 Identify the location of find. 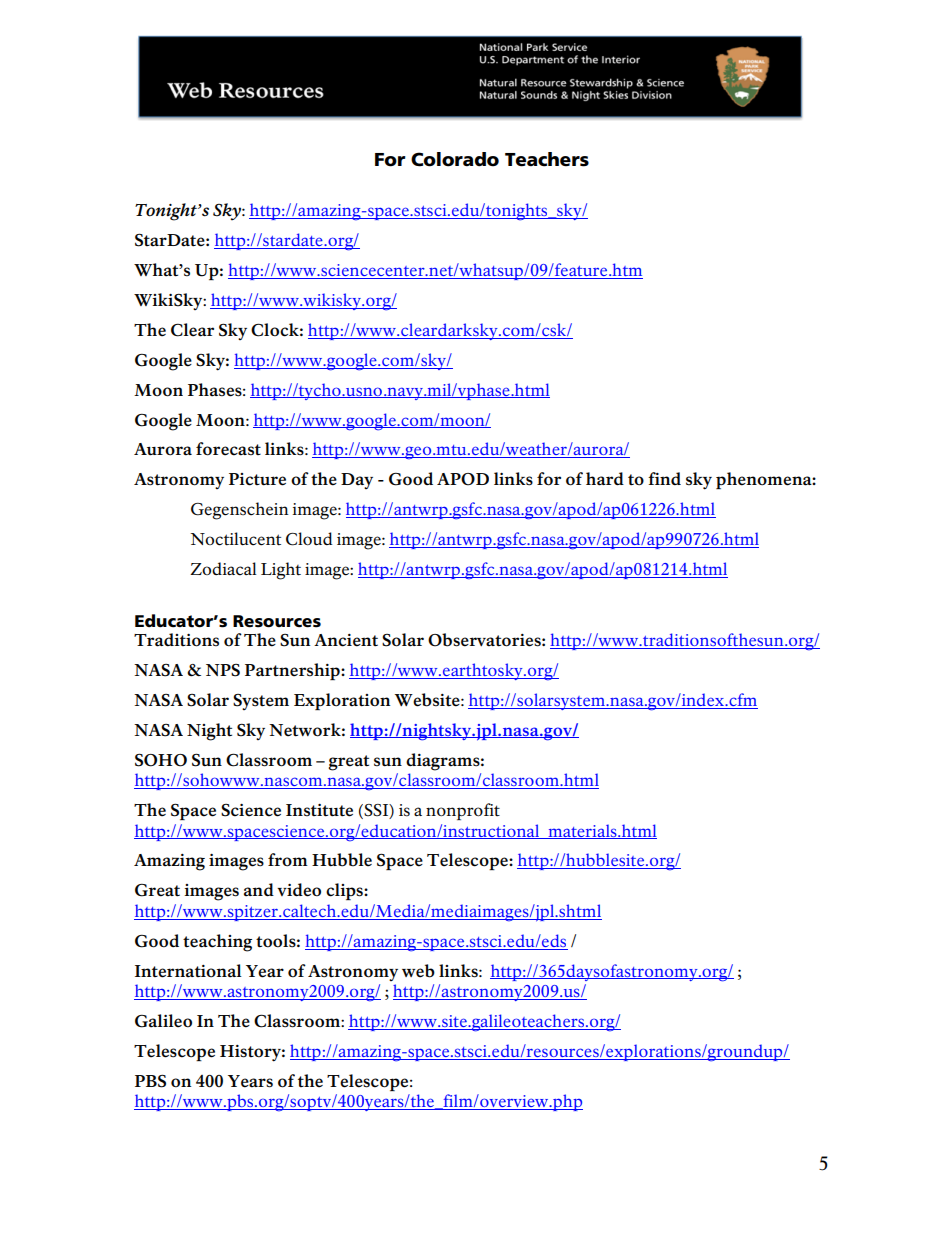
(664, 478).
